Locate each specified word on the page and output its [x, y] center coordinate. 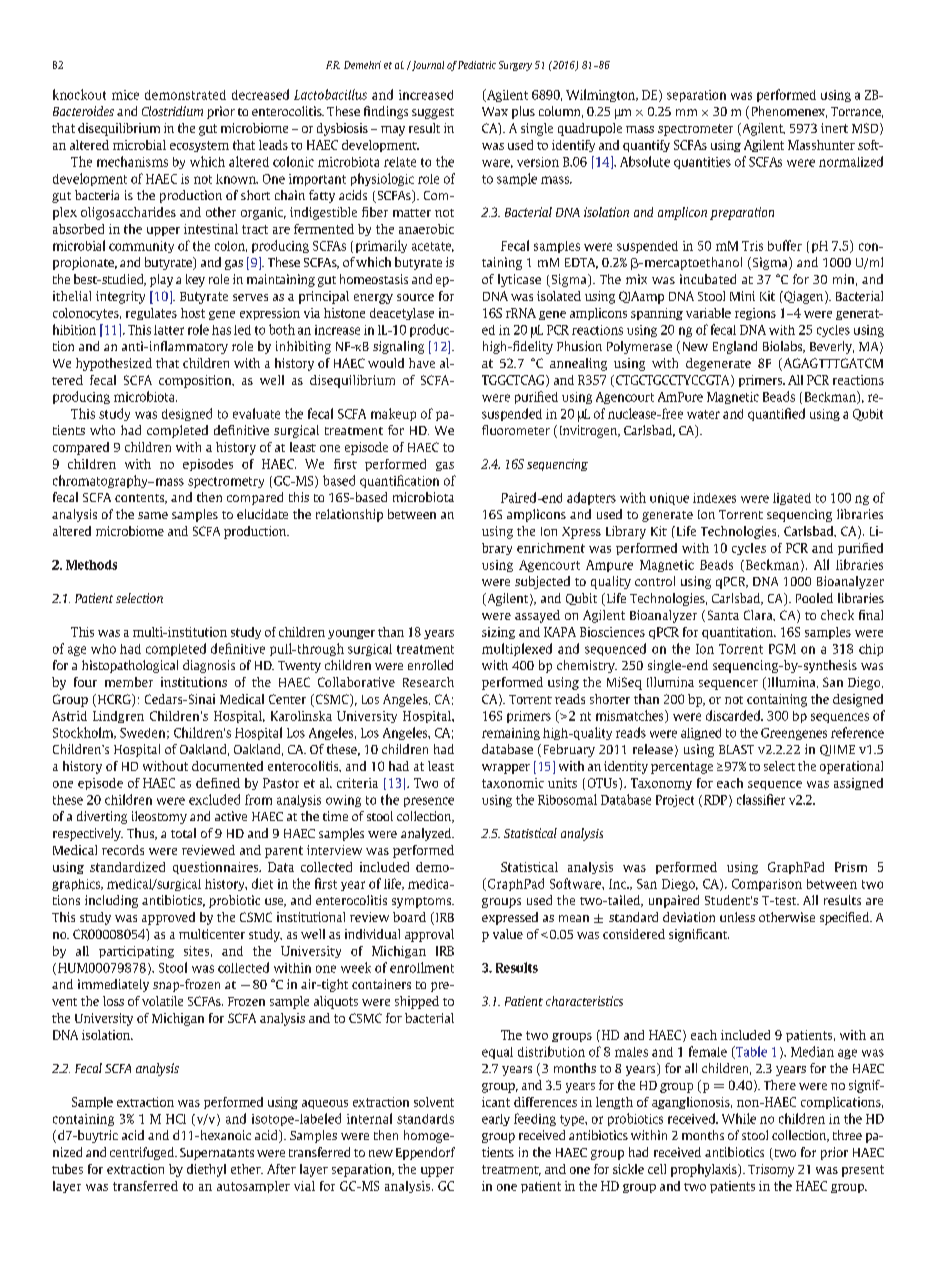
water [703, 414]
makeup [393, 414]
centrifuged [143, 1153]
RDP [717, 801]
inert [834, 128]
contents [140, 499]
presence [429, 802]
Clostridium [172, 111]
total [183, 833]
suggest [433, 113]
